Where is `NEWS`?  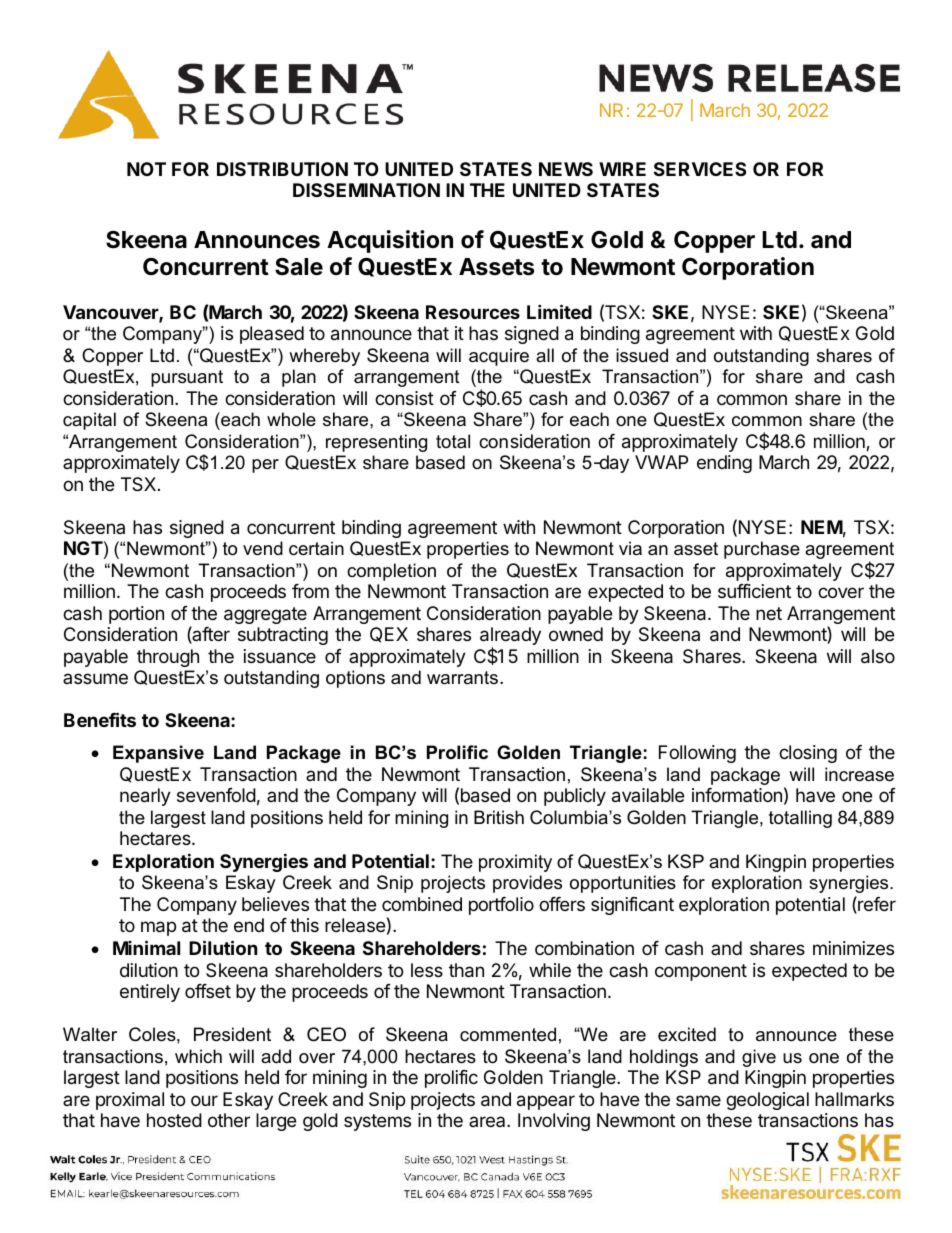
NEWS is located at coordinates (566, 169).
